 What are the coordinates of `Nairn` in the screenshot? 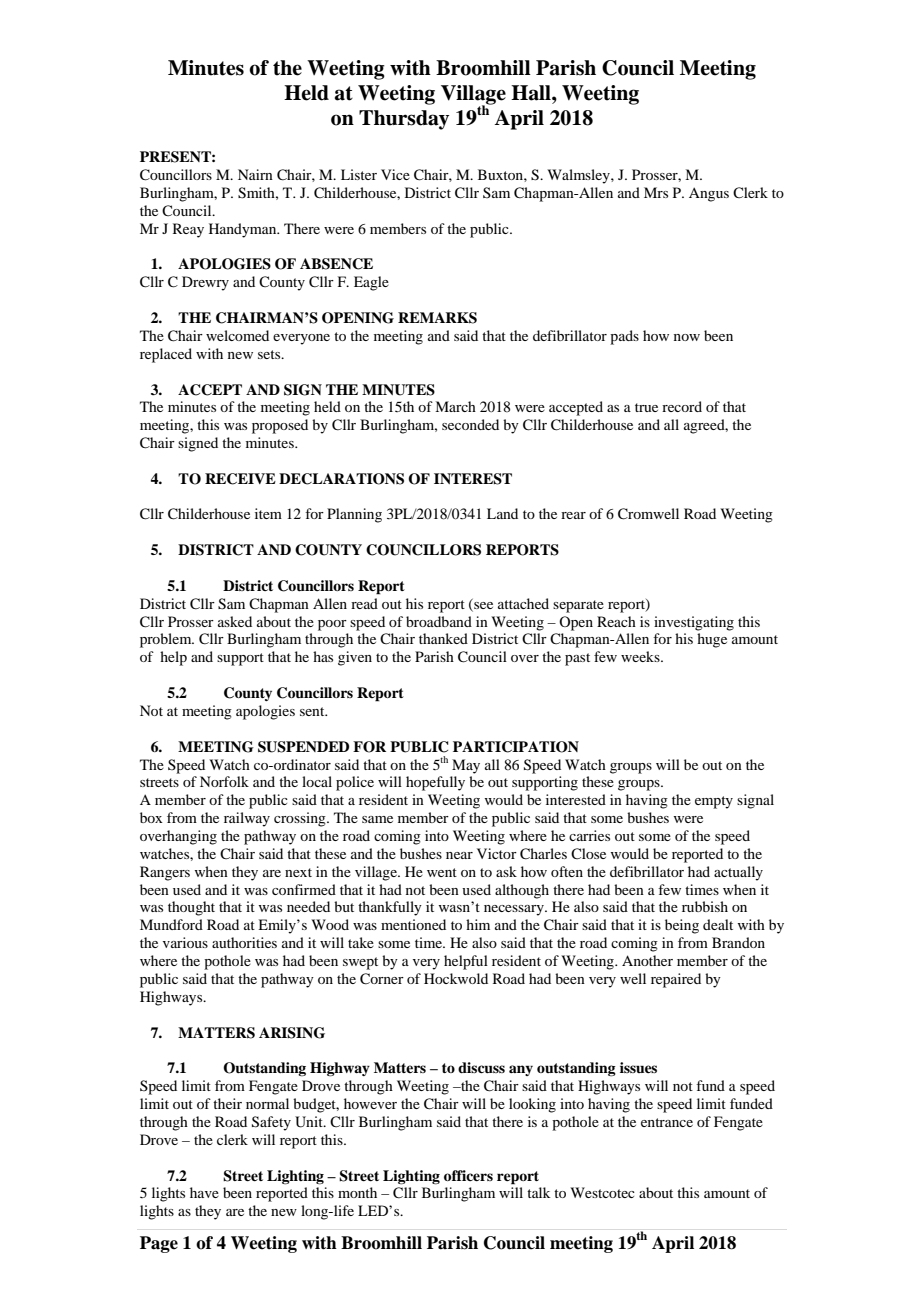 It's located at (255, 174).
